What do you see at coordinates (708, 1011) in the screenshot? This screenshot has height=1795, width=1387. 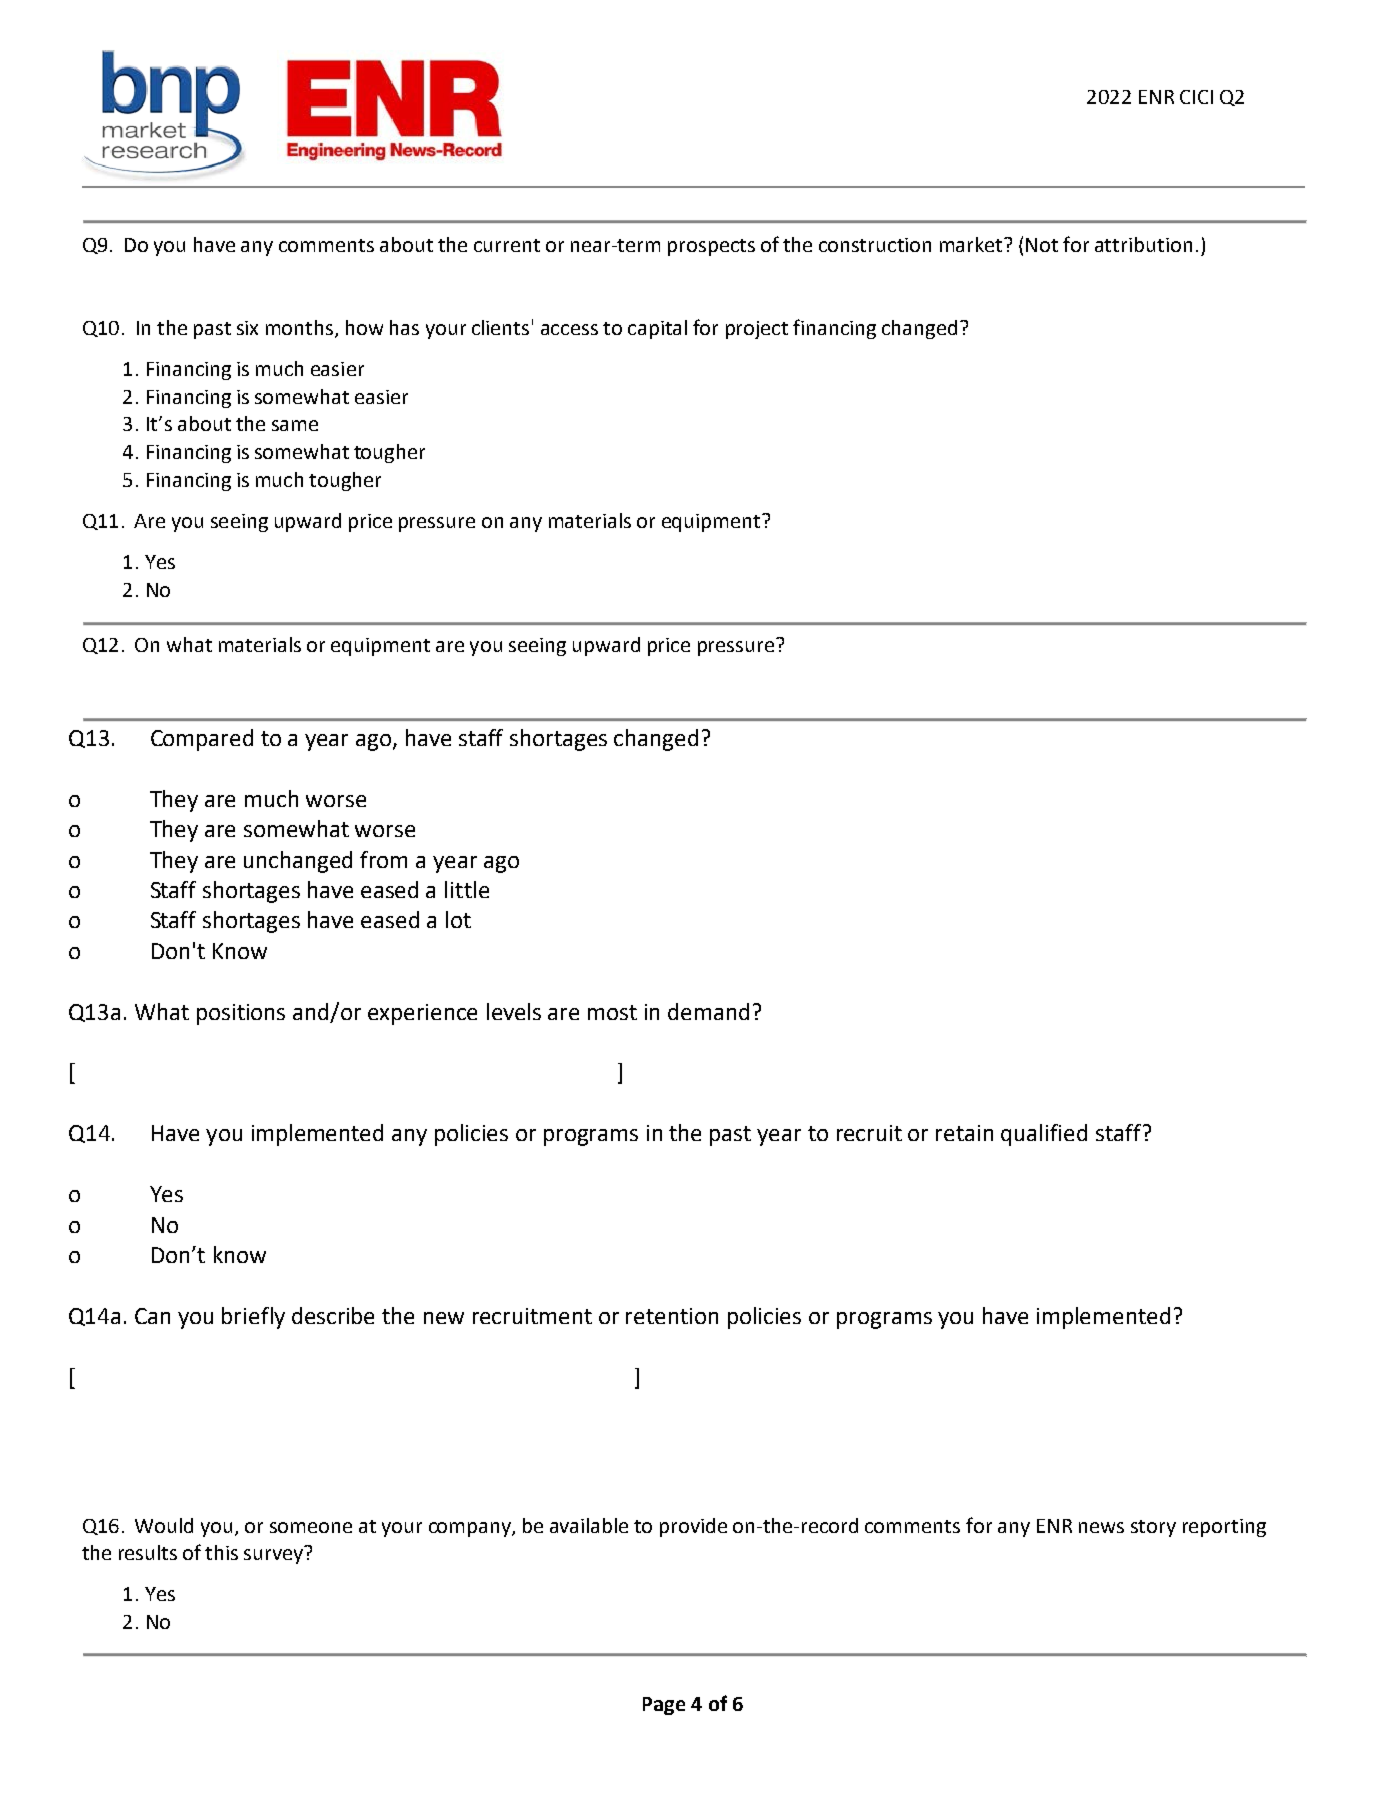 I see `demand` at bounding box center [708, 1011].
